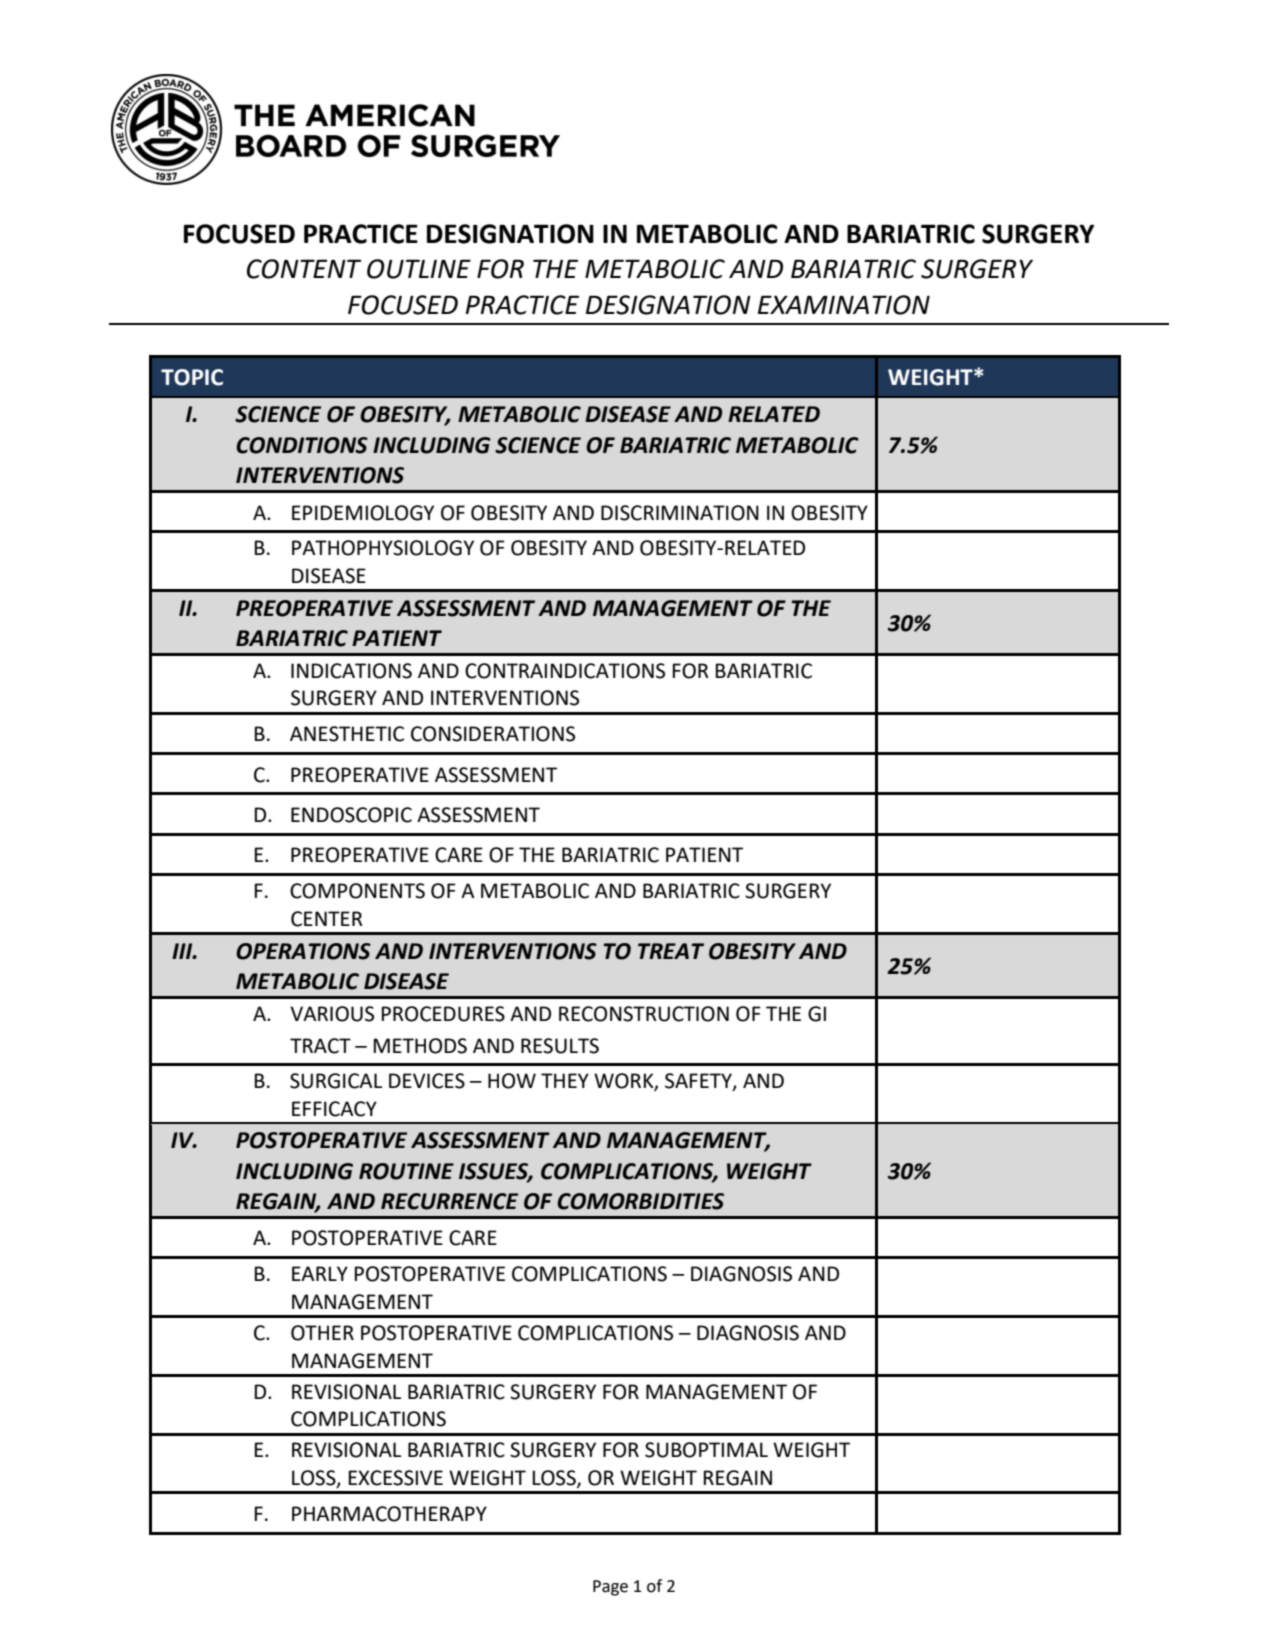 The width and height of the image is (1268, 1641). Describe the element at coordinates (512, 1081) in the image. I see `HOW` at that location.
